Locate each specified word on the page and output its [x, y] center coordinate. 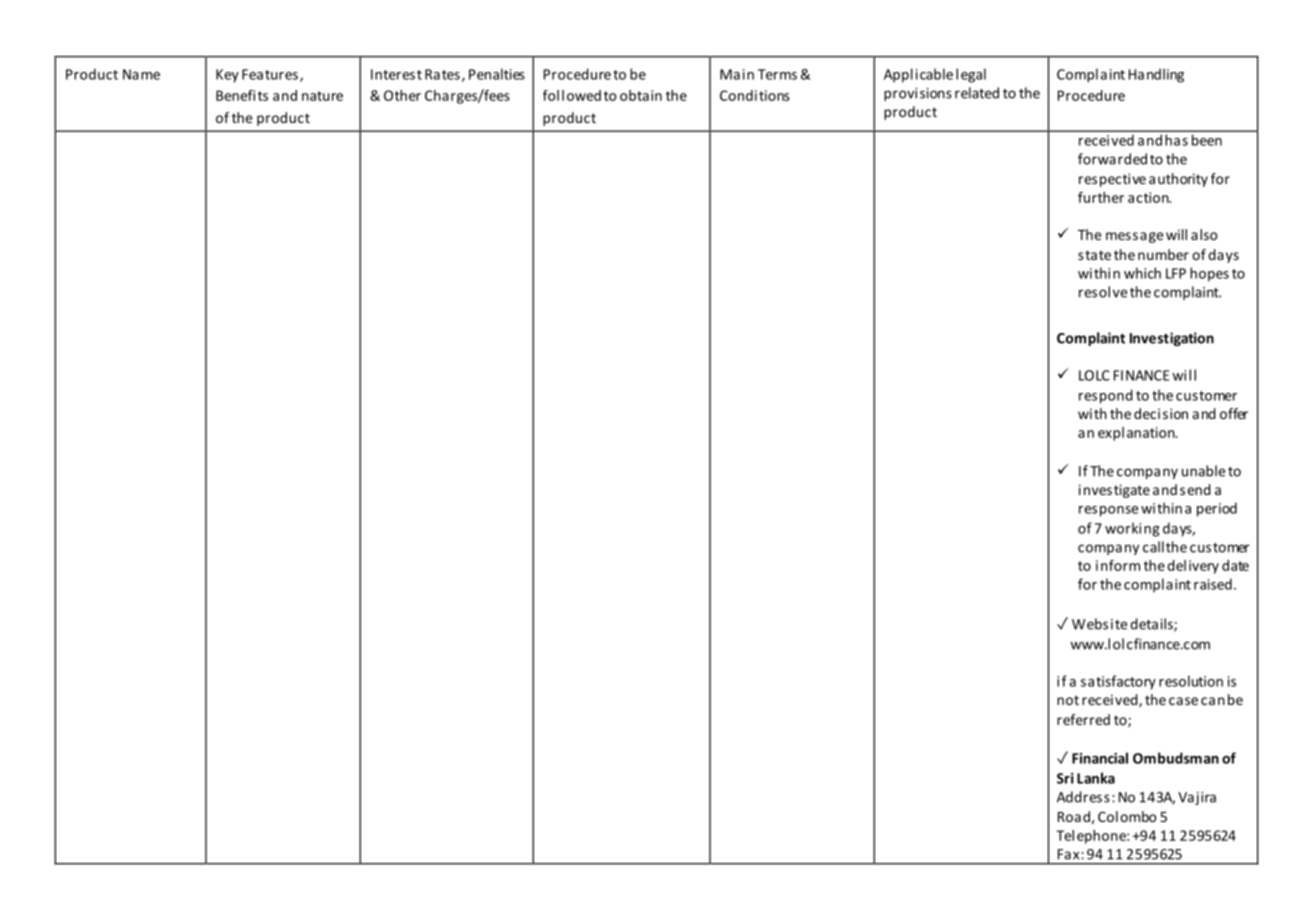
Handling [1156, 75]
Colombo [1127, 816]
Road [1074, 816]
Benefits [242, 95]
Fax [1070, 854]
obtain [641, 95]
